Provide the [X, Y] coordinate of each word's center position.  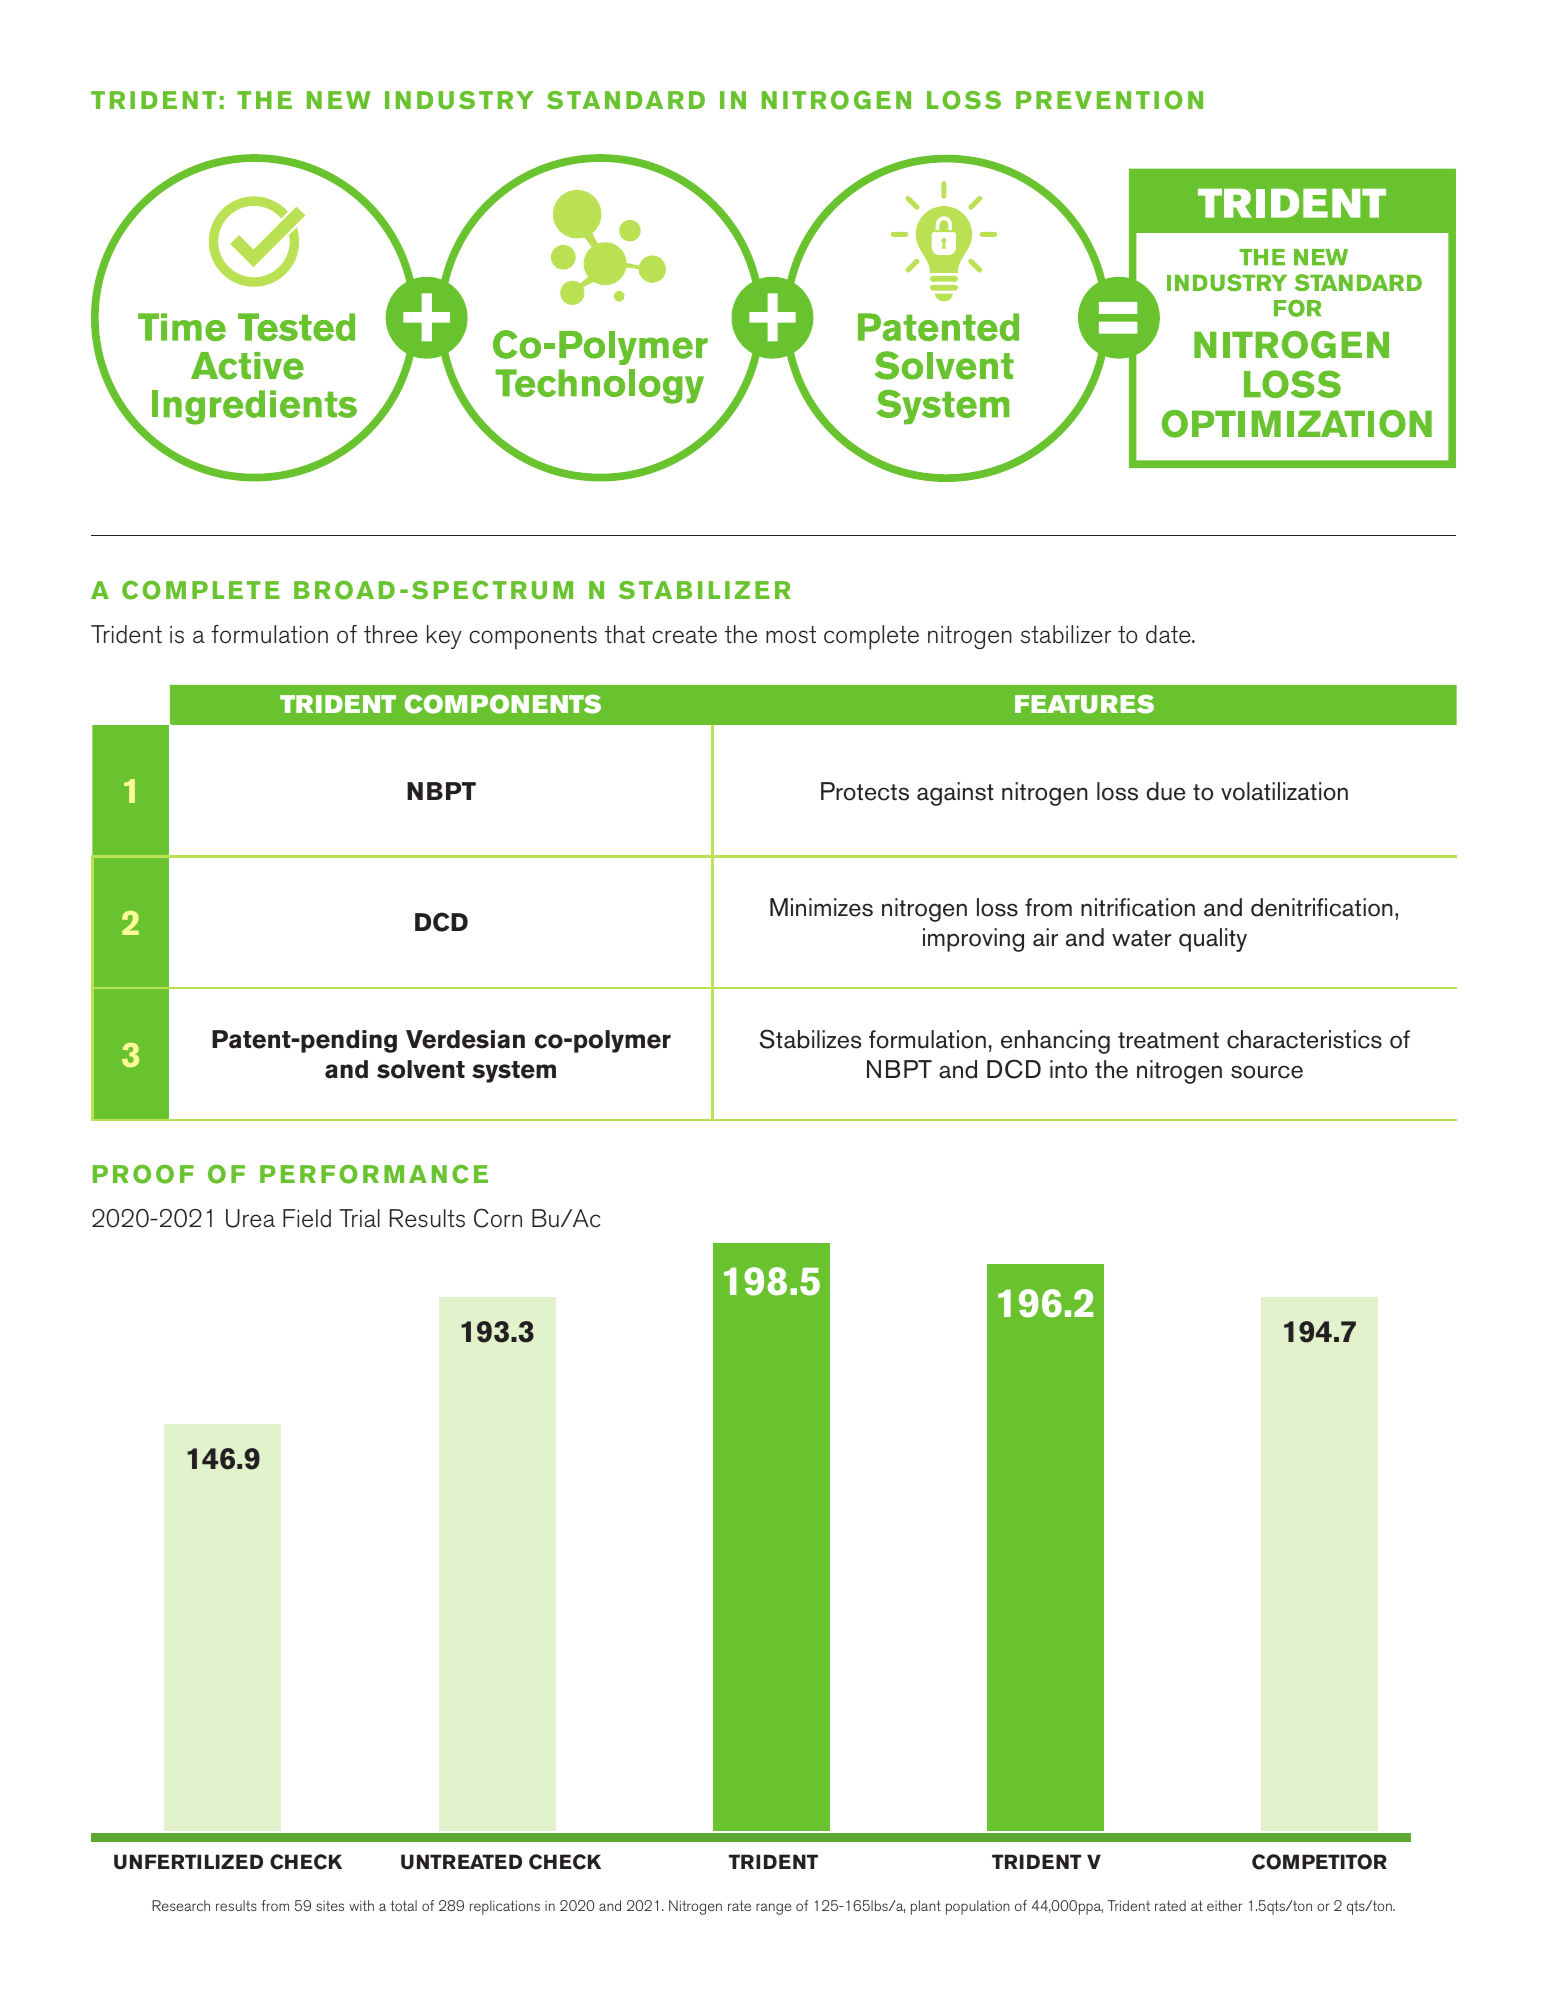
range [773, 1909]
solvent [421, 1069]
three [391, 634]
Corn [498, 1218]
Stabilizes [811, 1039]
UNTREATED [461, 1862]
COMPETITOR [1319, 1862]
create [684, 635]
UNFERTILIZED [188, 1862]
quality [1213, 940]
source [1267, 1072]
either [1224, 1905]
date [1169, 634]
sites [330, 1906]
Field [307, 1218]
